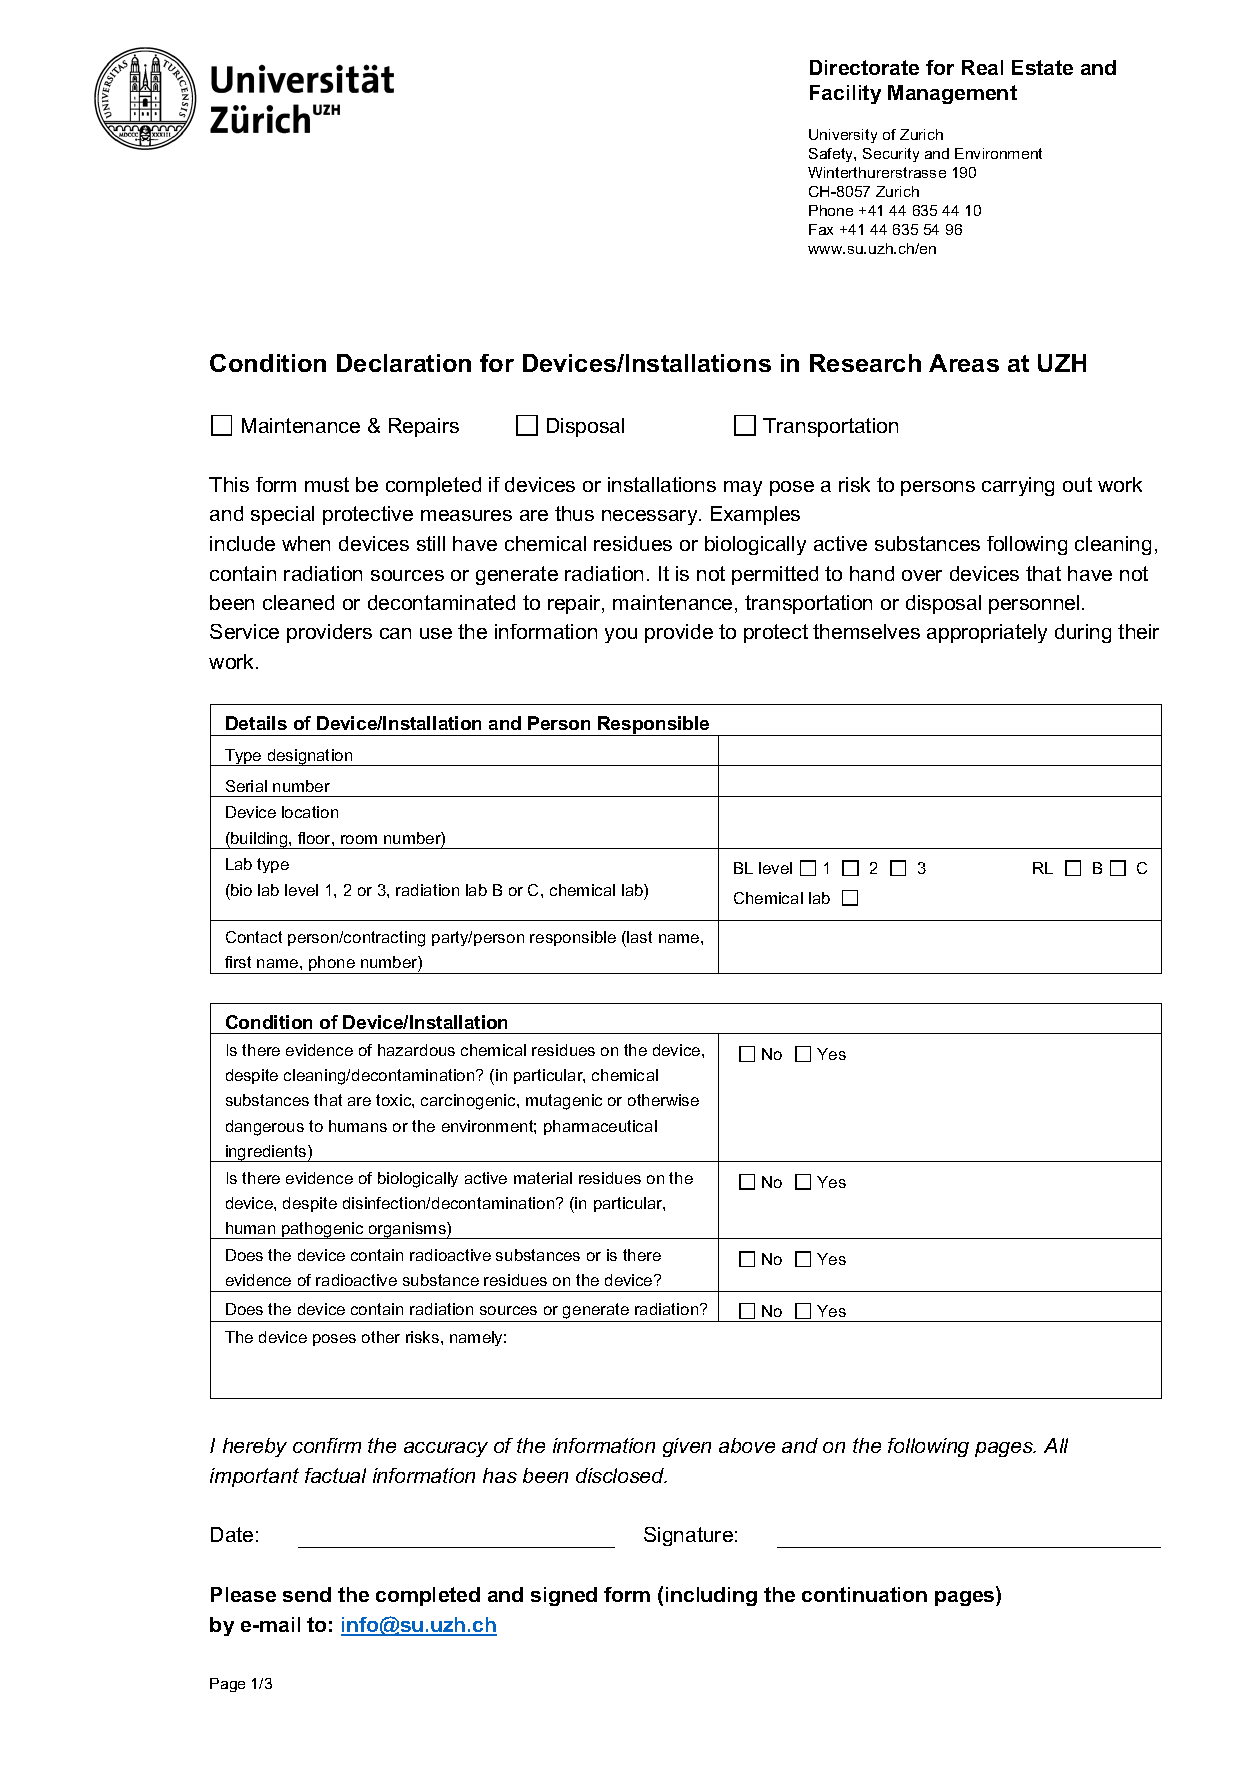  What do you see at coordinates (743, 488) in the screenshot?
I see `may` at bounding box center [743, 488].
